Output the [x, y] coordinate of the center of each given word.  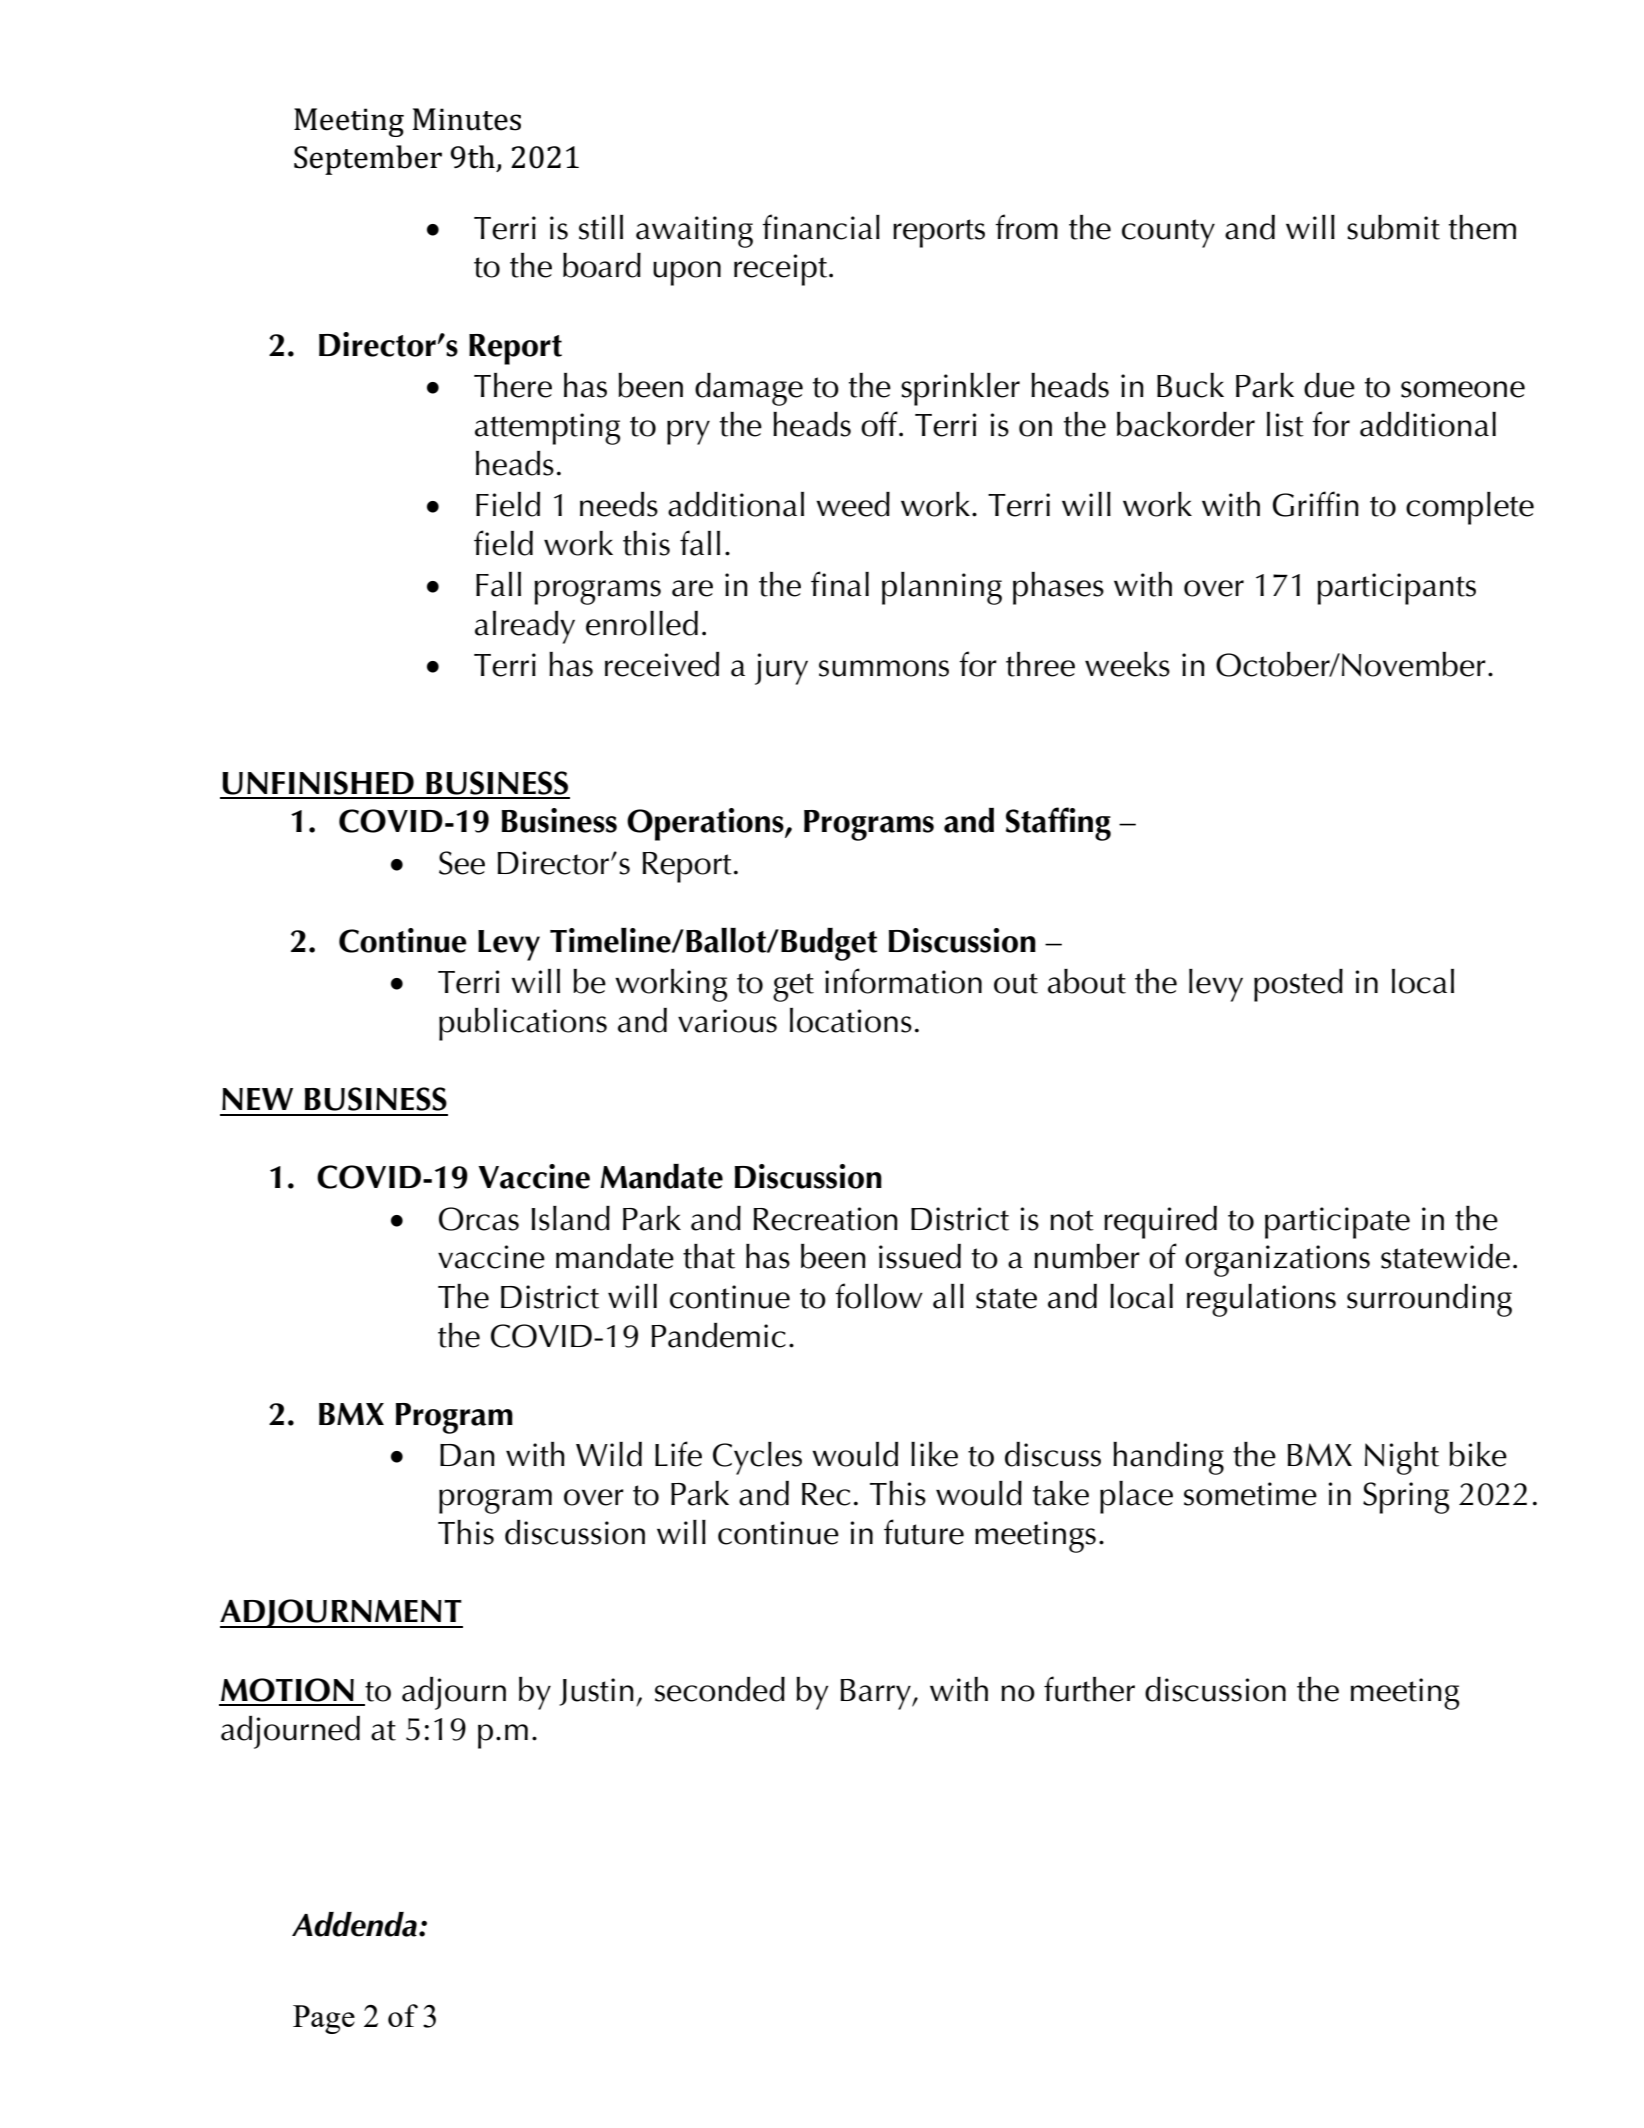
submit [1393, 227]
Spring [1406, 1498]
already [525, 627]
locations [851, 1020]
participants [1396, 589]
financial [821, 227]
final [840, 584]
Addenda [354, 1924]
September [368, 160]
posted [1298, 985]
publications [523, 1024]
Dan [467, 1455]
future [924, 1532]
